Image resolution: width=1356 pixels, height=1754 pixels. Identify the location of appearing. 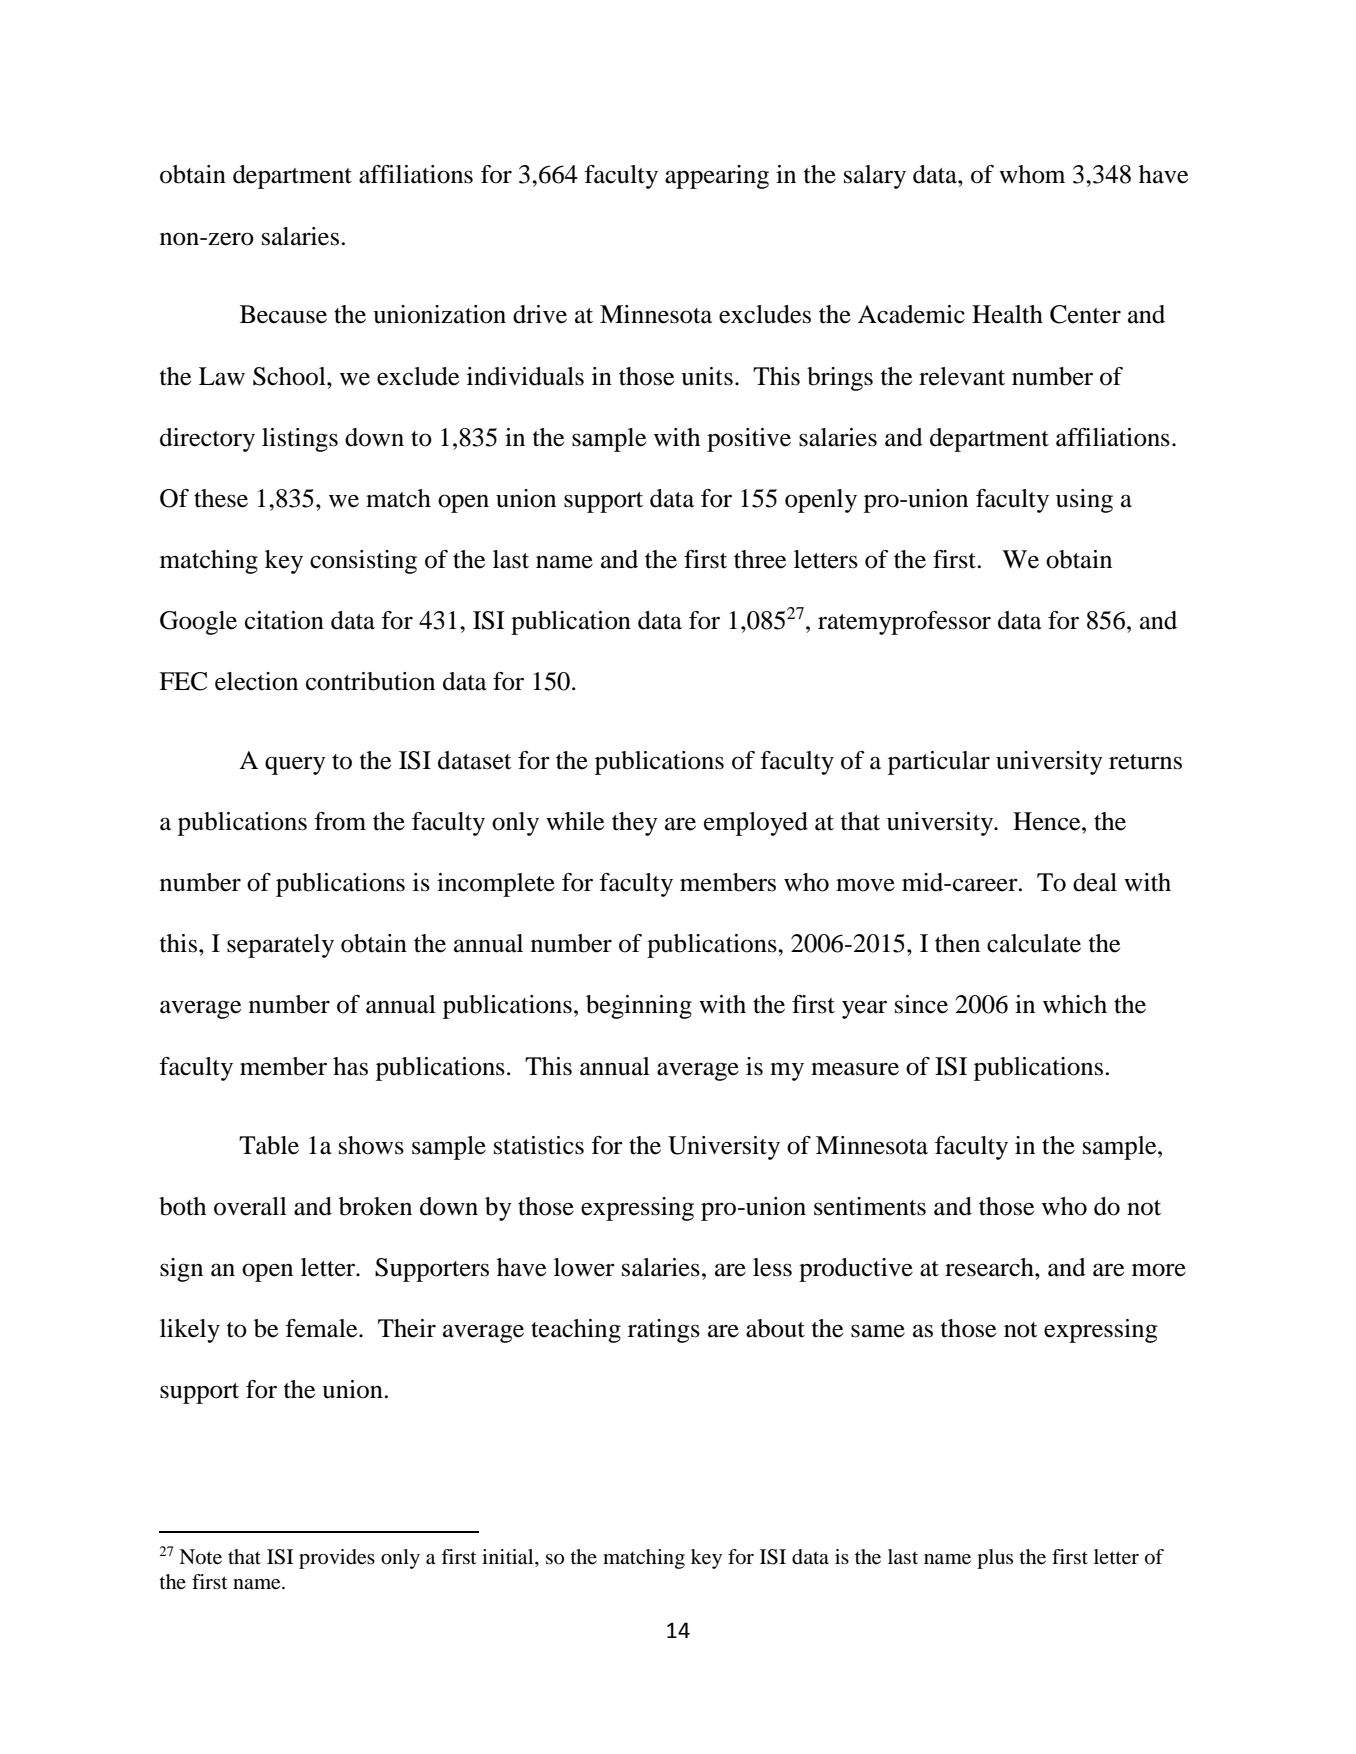
(717, 177).
